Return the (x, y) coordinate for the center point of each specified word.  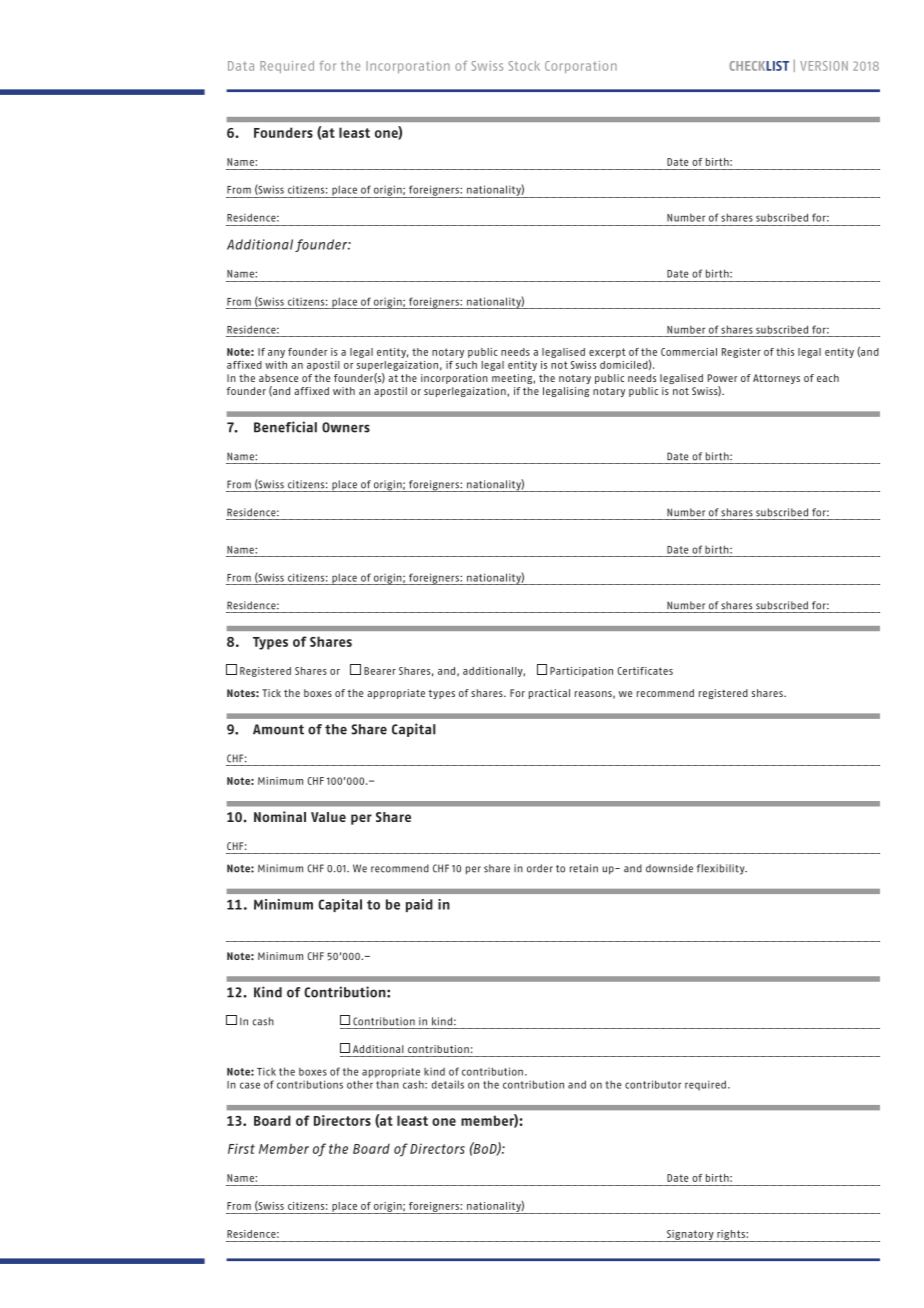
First (241, 1148)
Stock (524, 66)
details (448, 1084)
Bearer (380, 671)
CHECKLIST (759, 66)
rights (731, 1236)
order (540, 868)
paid (419, 905)
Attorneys (776, 379)
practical (549, 694)
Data (241, 66)
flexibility (722, 869)
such (466, 365)
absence (278, 378)
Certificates (645, 671)
